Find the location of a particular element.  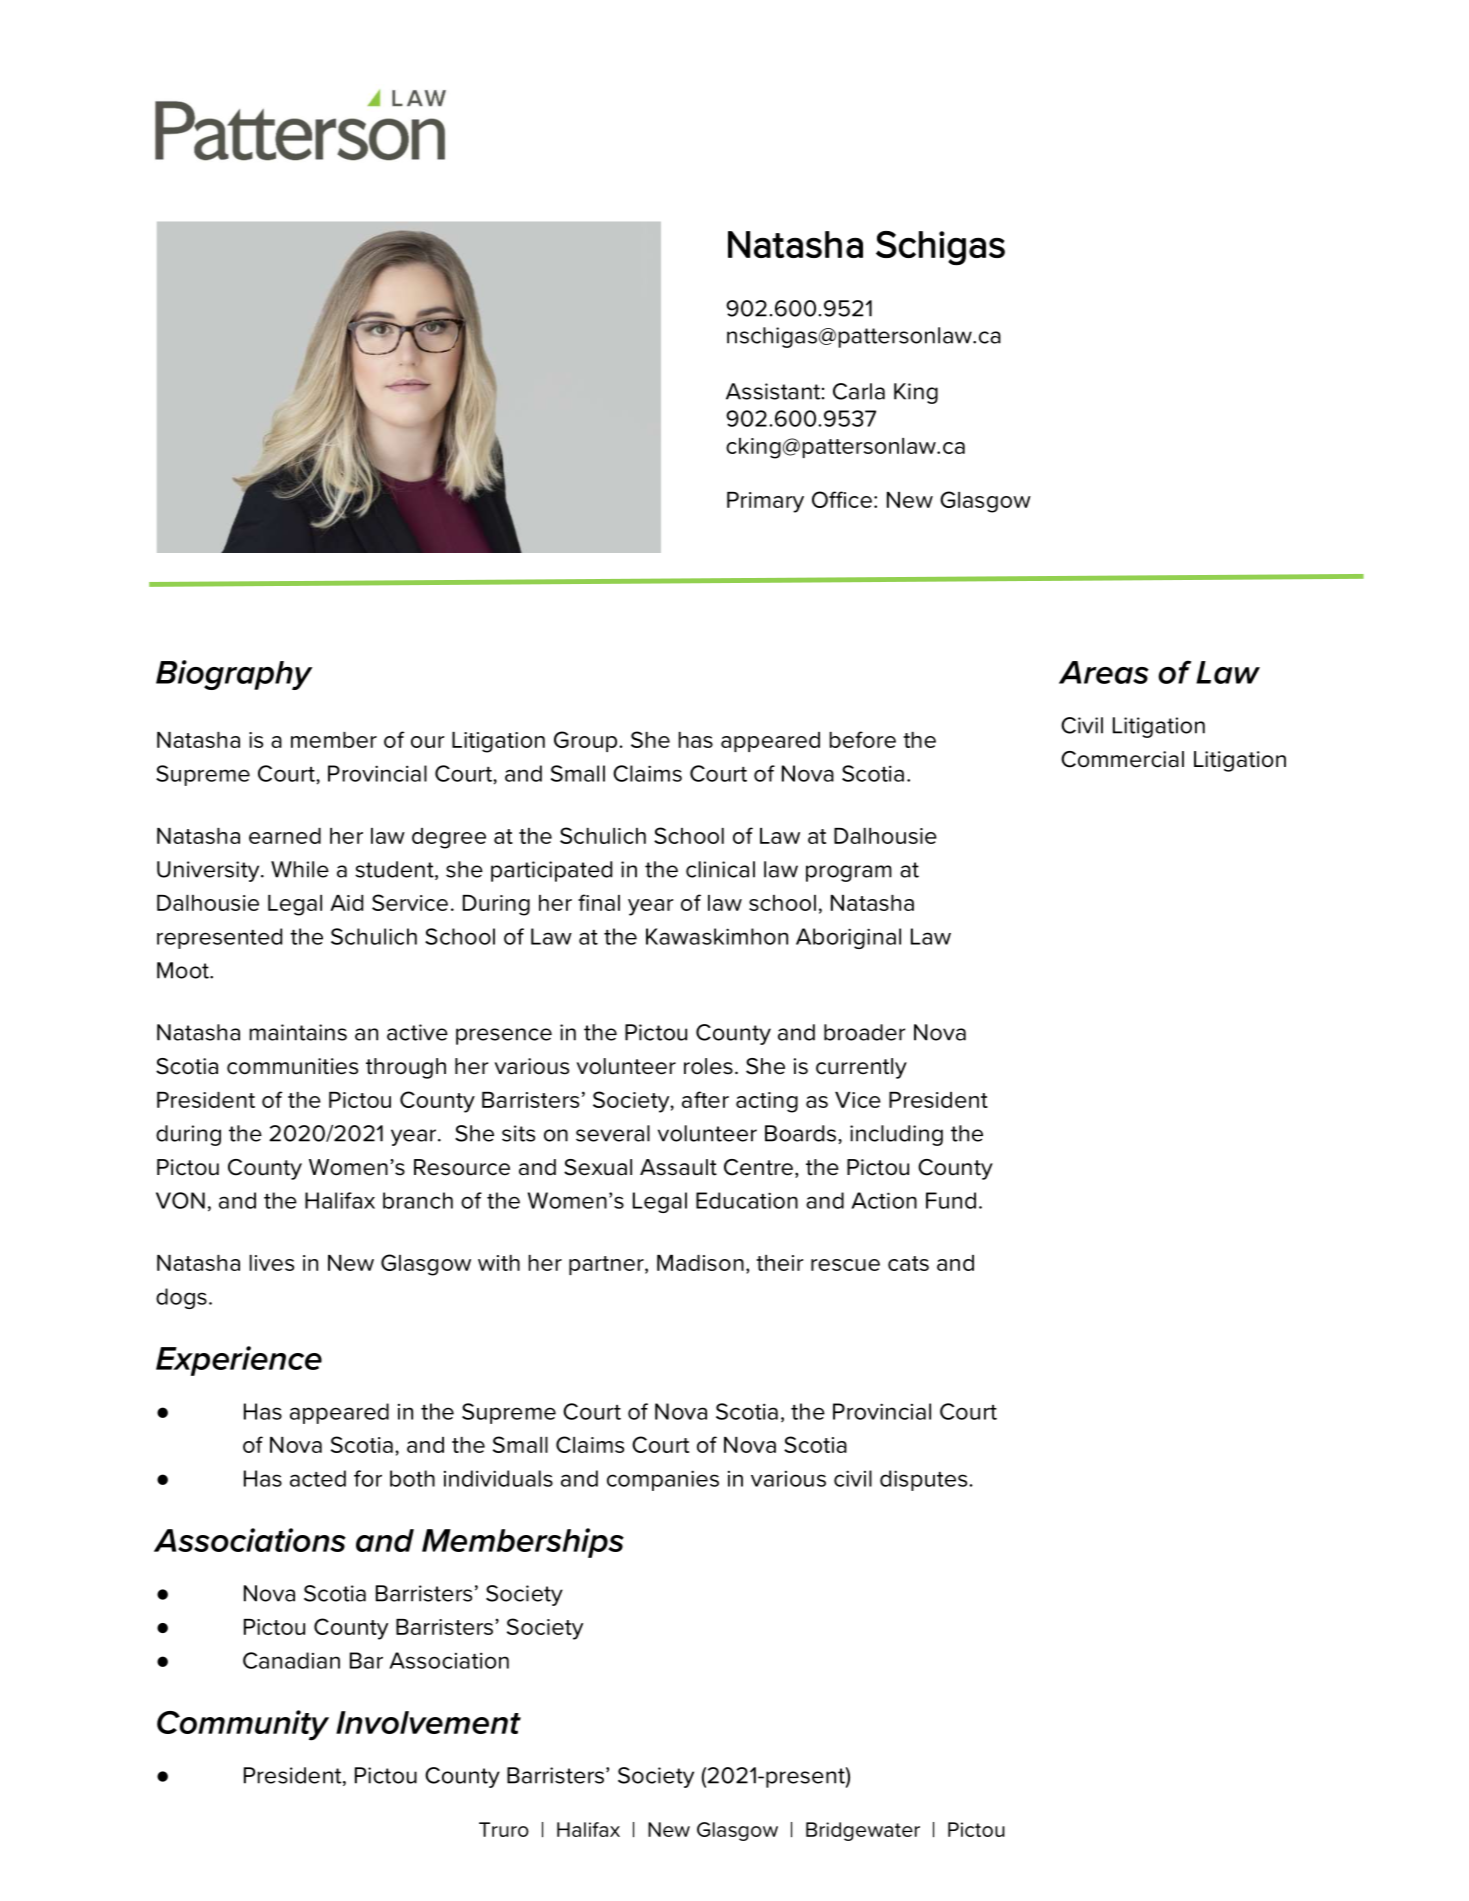

Carla is located at coordinates (859, 391).
